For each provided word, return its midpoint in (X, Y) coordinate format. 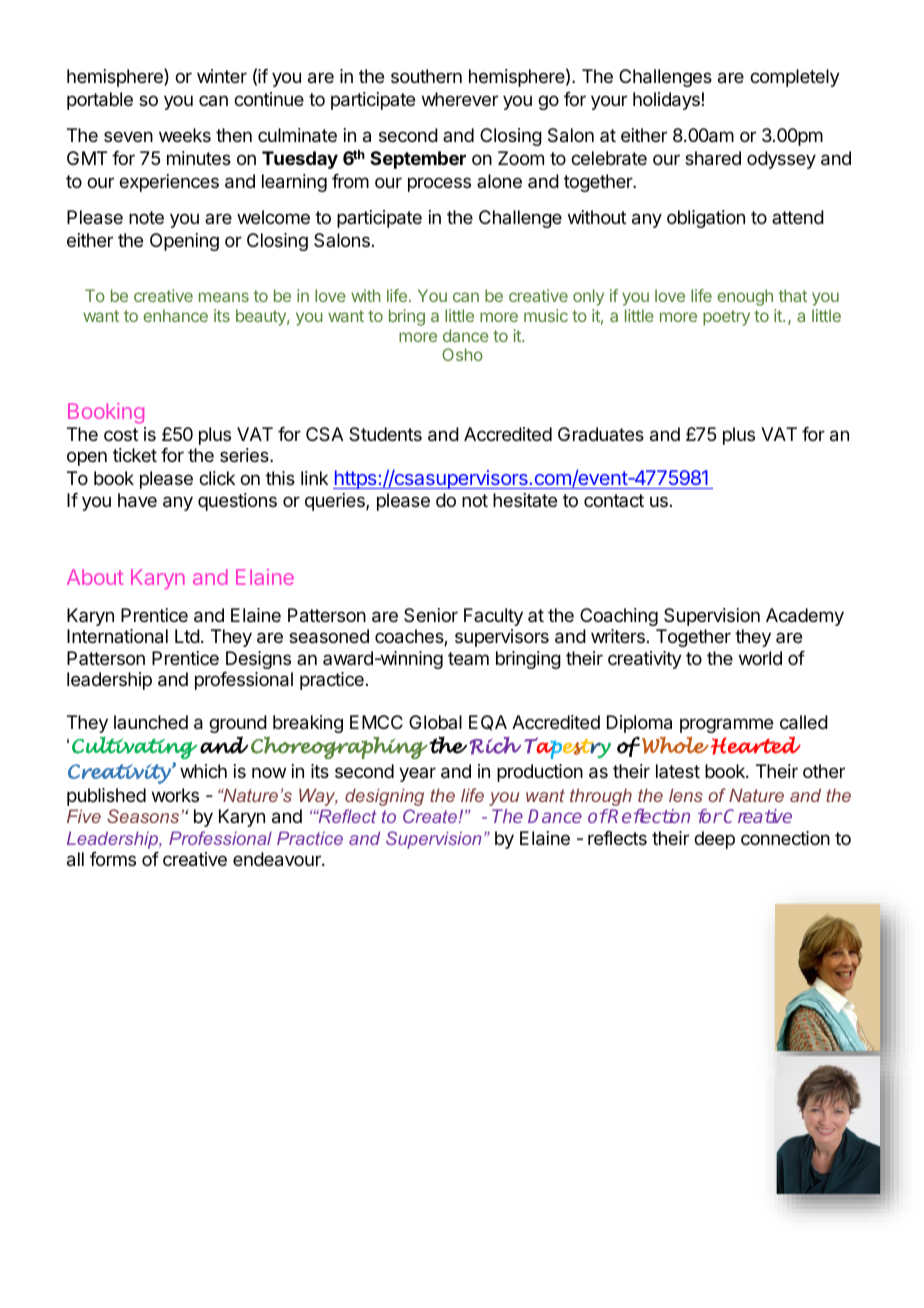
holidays (666, 101)
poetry (726, 318)
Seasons (144, 816)
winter (222, 76)
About (95, 577)
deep (714, 840)
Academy (805, 617)
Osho (462, 354)
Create (431, 816)
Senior (431, 615)
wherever (460, 99)
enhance (175, 315)
